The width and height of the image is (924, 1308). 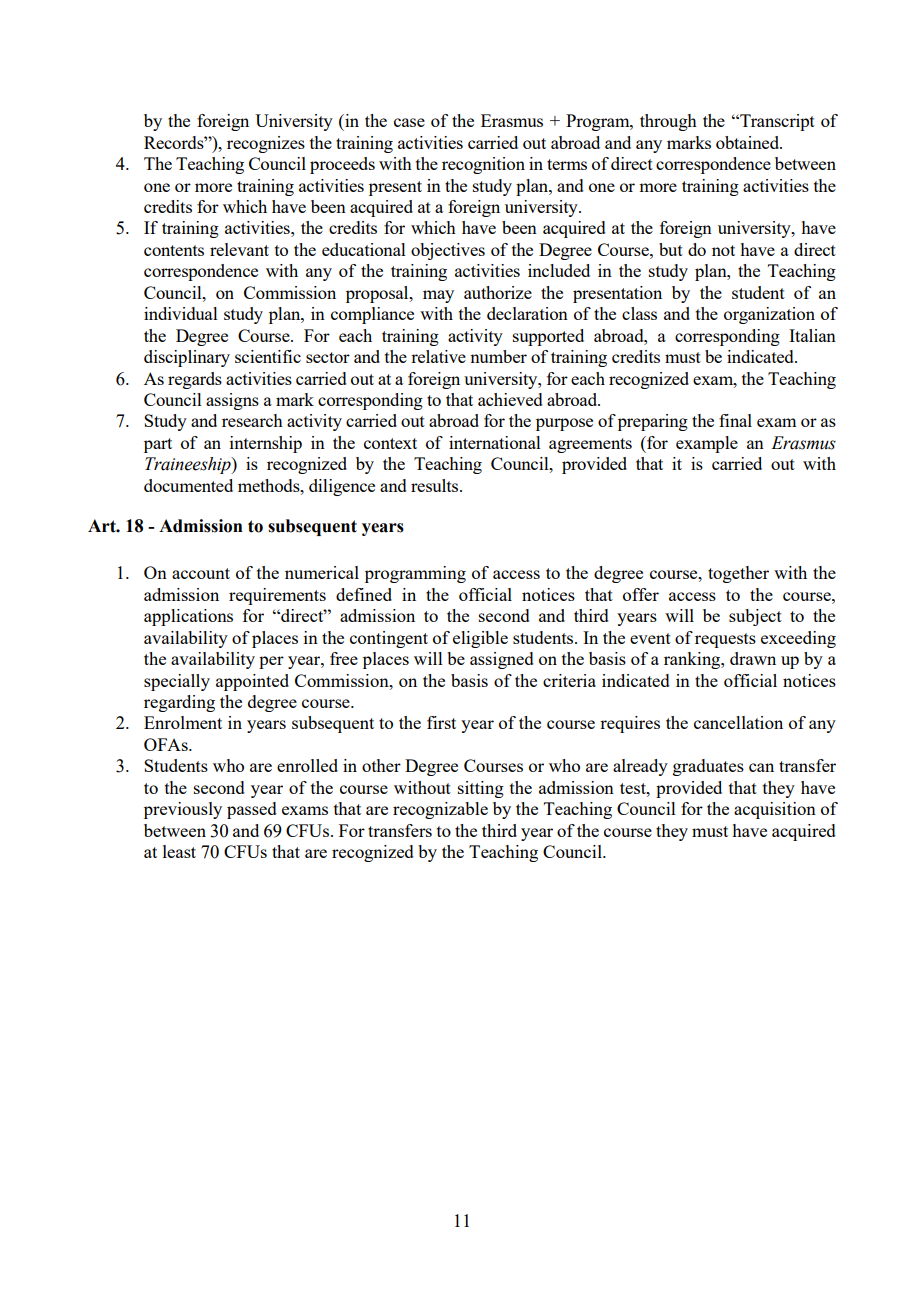 I want to click on recognizes, so click(x=266, y=144).
